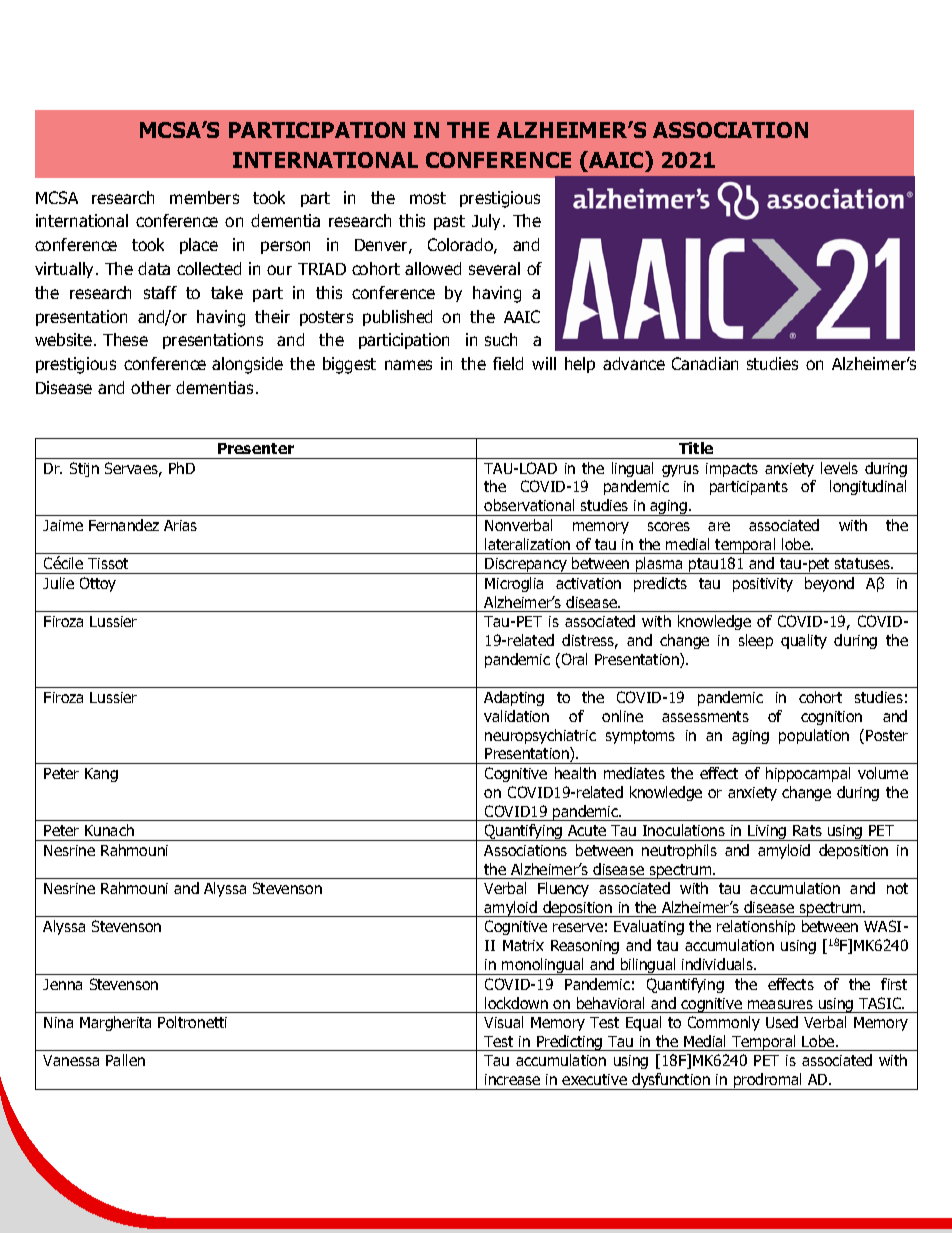 The height and width of the screenshot is (1233, 952). What do you see at coordinates (782, 1022) in the screenshot?
I see `Used` at bounding box center [782, 1022].
